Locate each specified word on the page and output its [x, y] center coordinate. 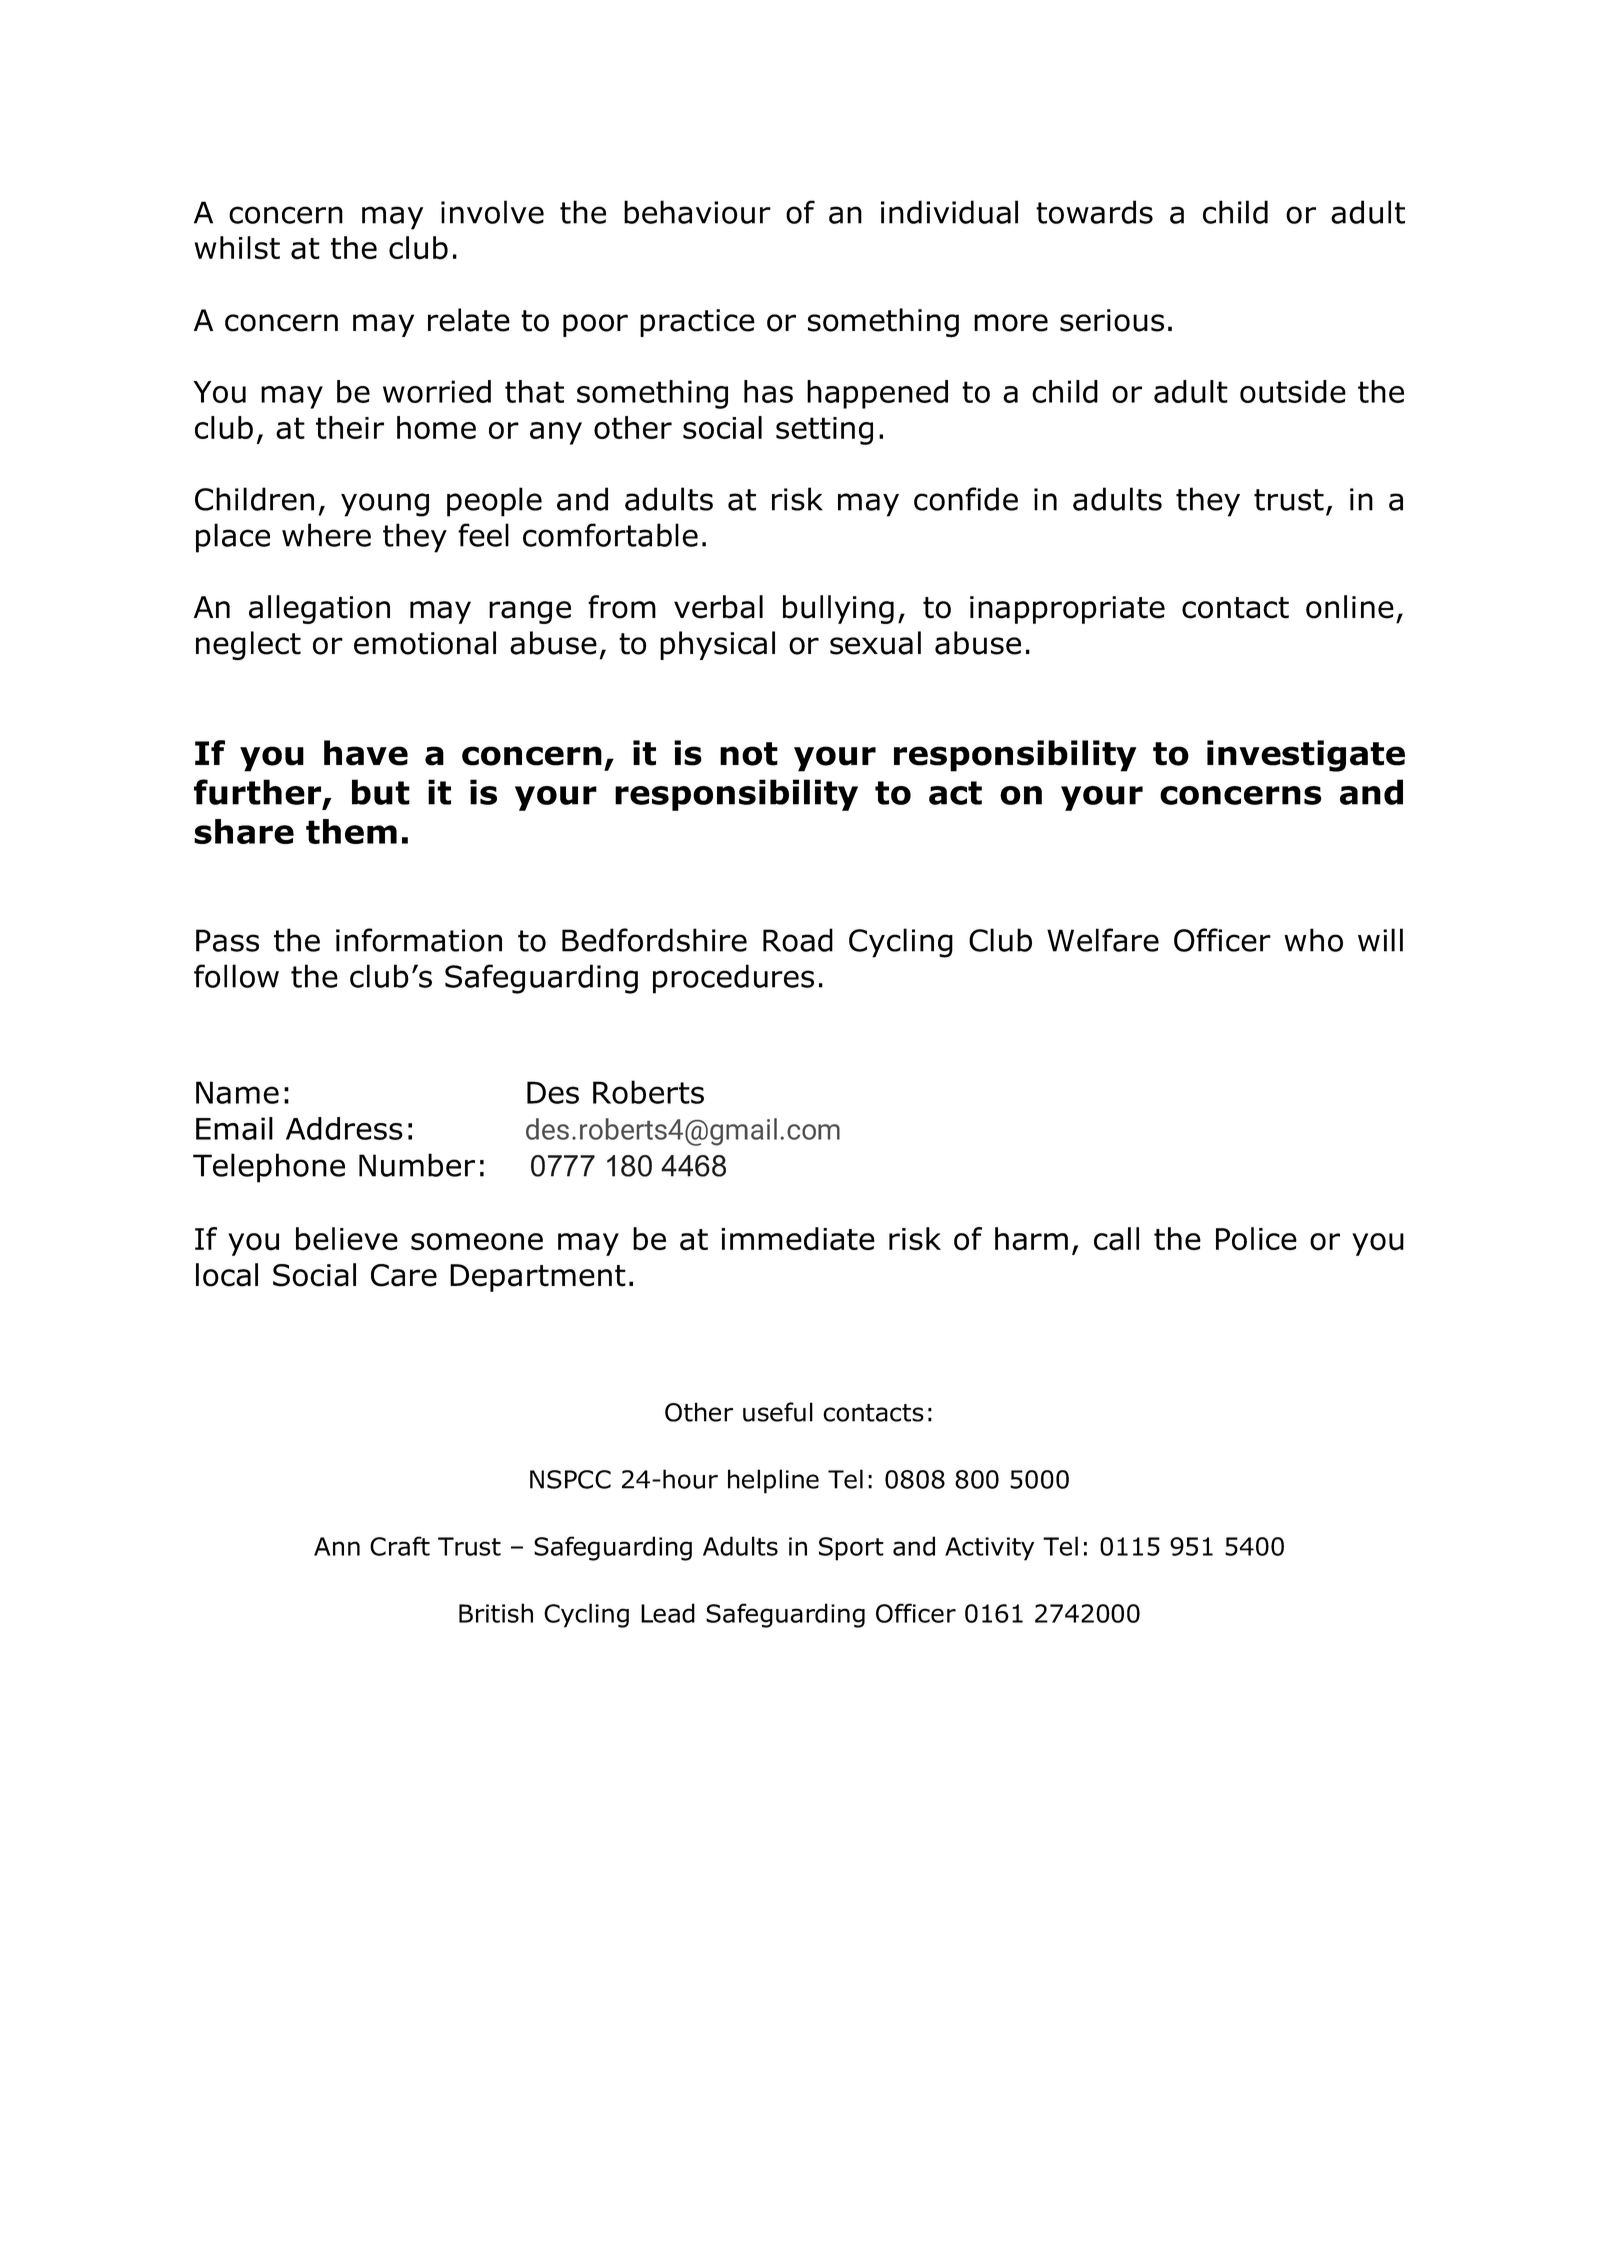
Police [1256, 1239]
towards [1094, 212]
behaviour [697, 212]
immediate [798, 1239]
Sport [851, 1549]
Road [798, 940]
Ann [337, 1546]
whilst [237, 248]
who [1313, 940]
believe [347, 1239]
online [1350, 607]
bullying [838, 609]
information [419, 940]
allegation [319, 609]
